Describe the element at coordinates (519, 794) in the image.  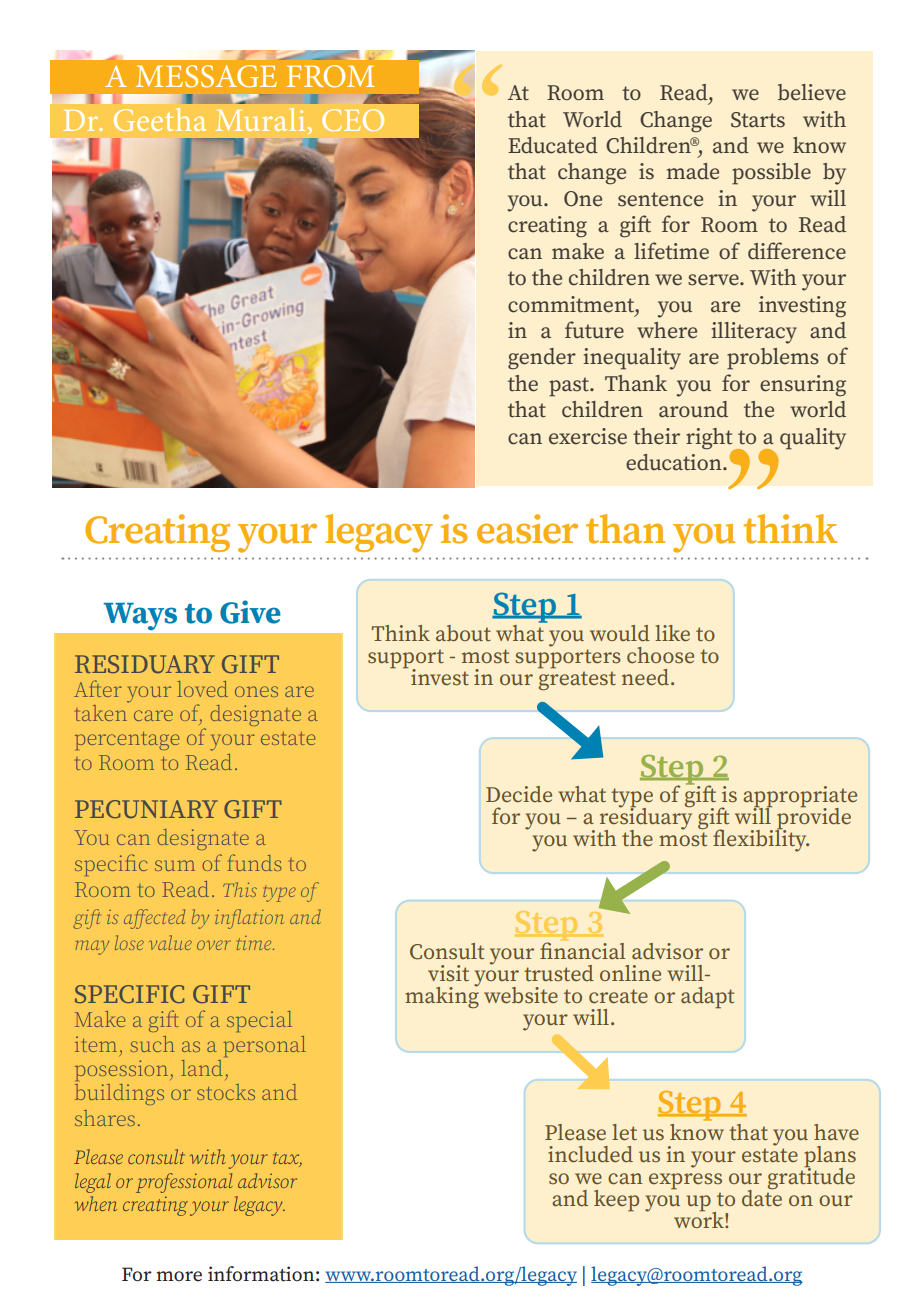
I see `Decide` at that location.
